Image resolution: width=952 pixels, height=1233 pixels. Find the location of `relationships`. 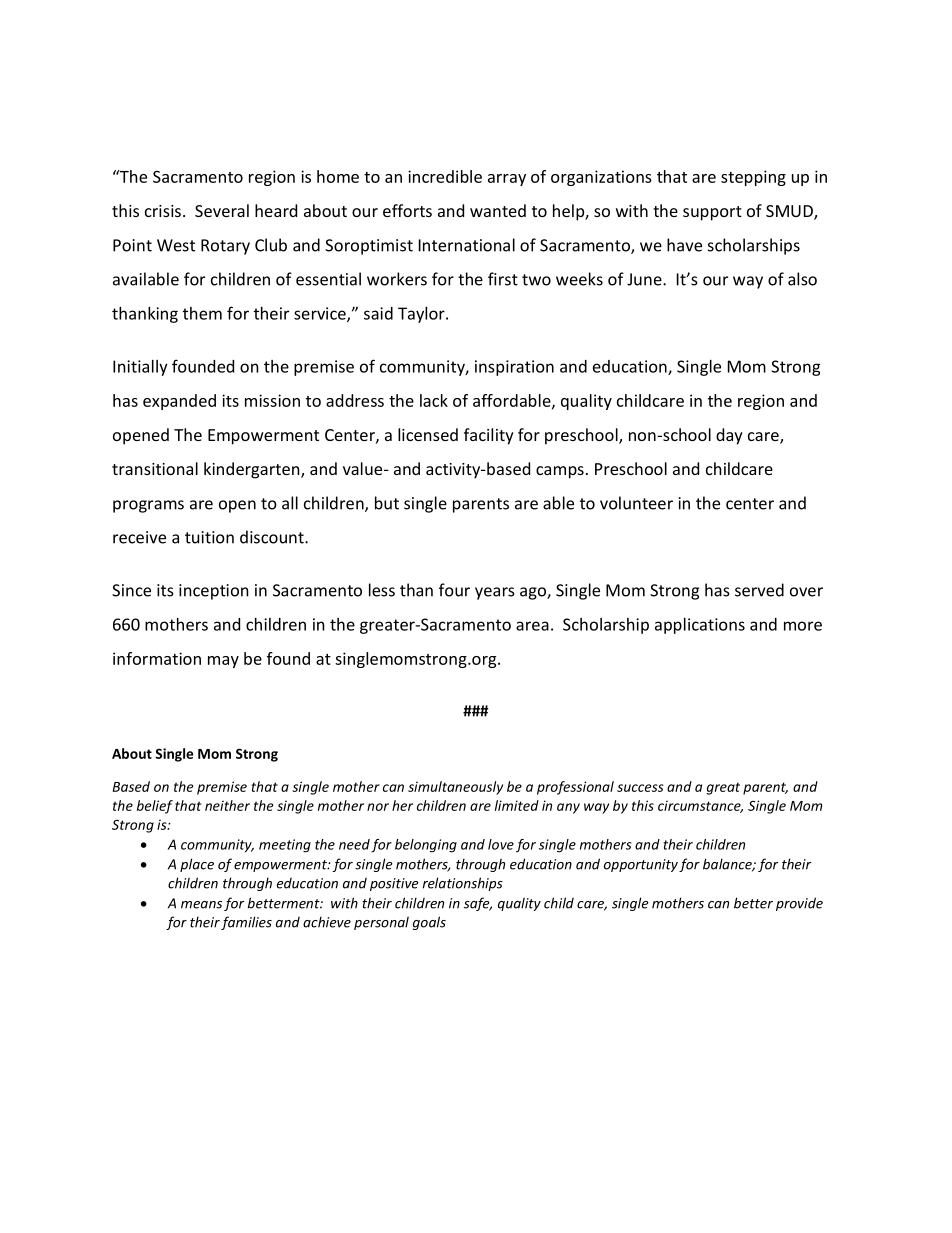

relationships is located at coordinates (463, 884).
